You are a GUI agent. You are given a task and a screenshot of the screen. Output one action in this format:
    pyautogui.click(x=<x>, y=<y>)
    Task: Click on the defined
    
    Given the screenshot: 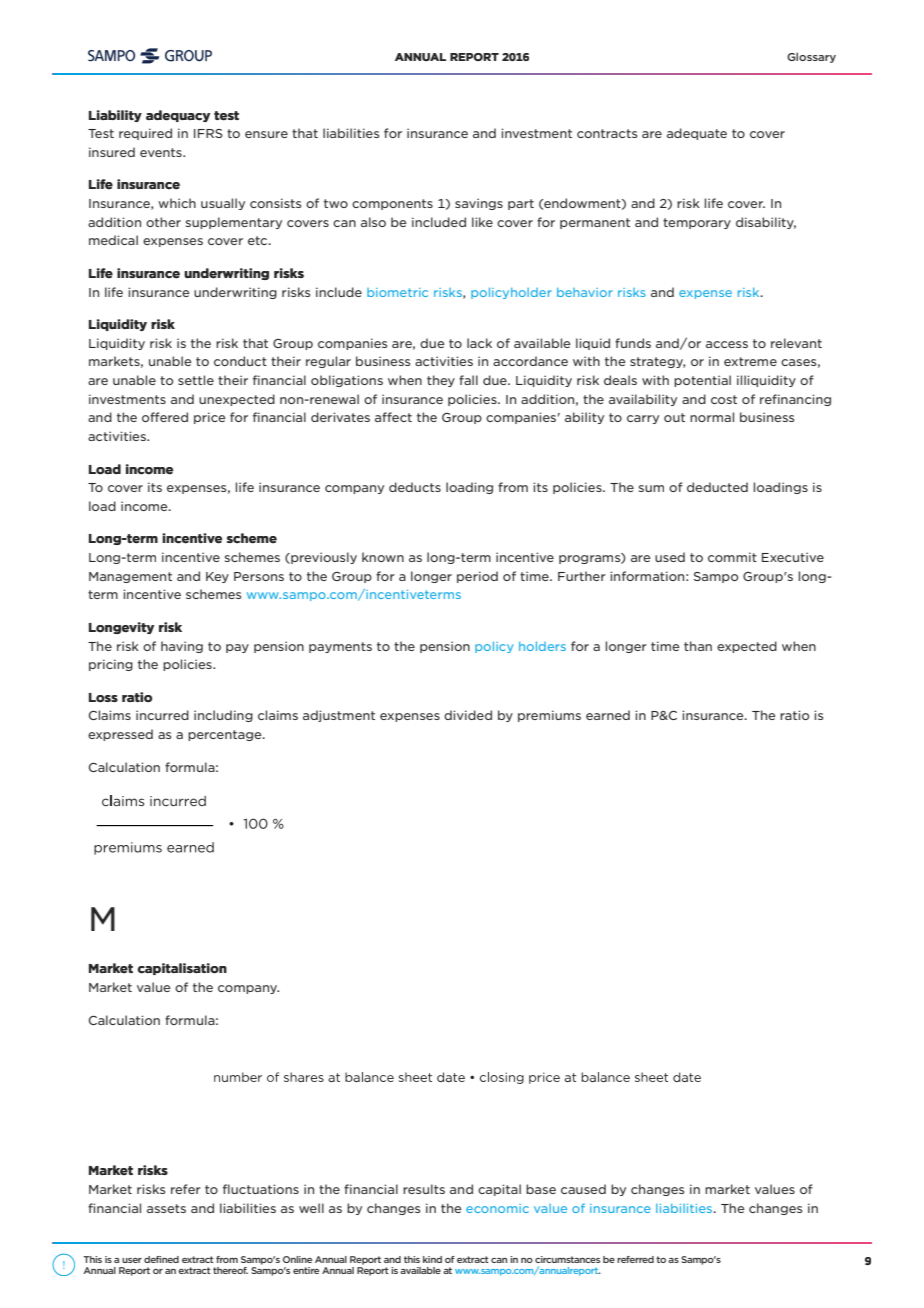 What is the action you would take?
    pyautogui.click(x=161, y=1259)
